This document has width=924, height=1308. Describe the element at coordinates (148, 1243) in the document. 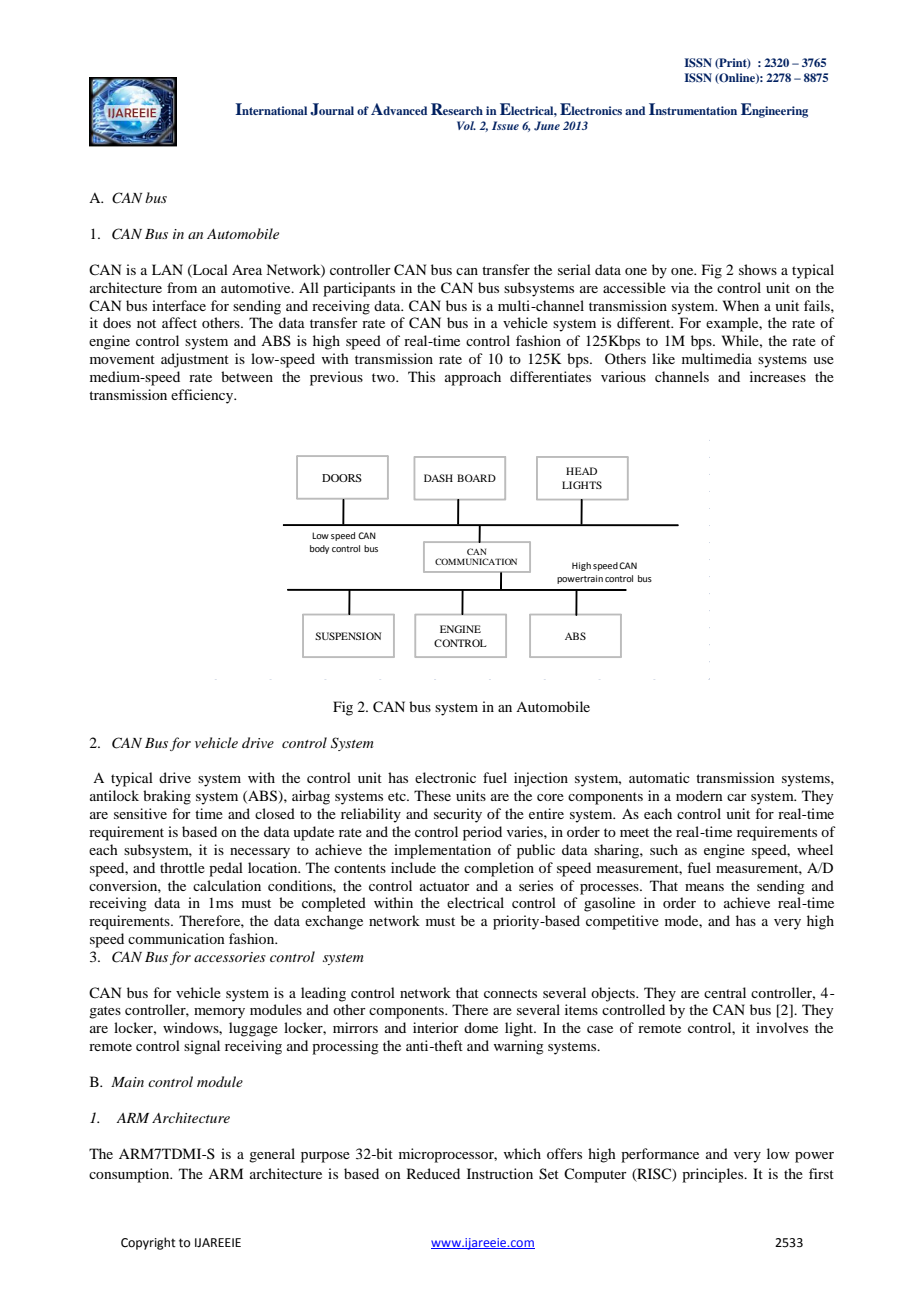

I see `Copyright` at that location.
